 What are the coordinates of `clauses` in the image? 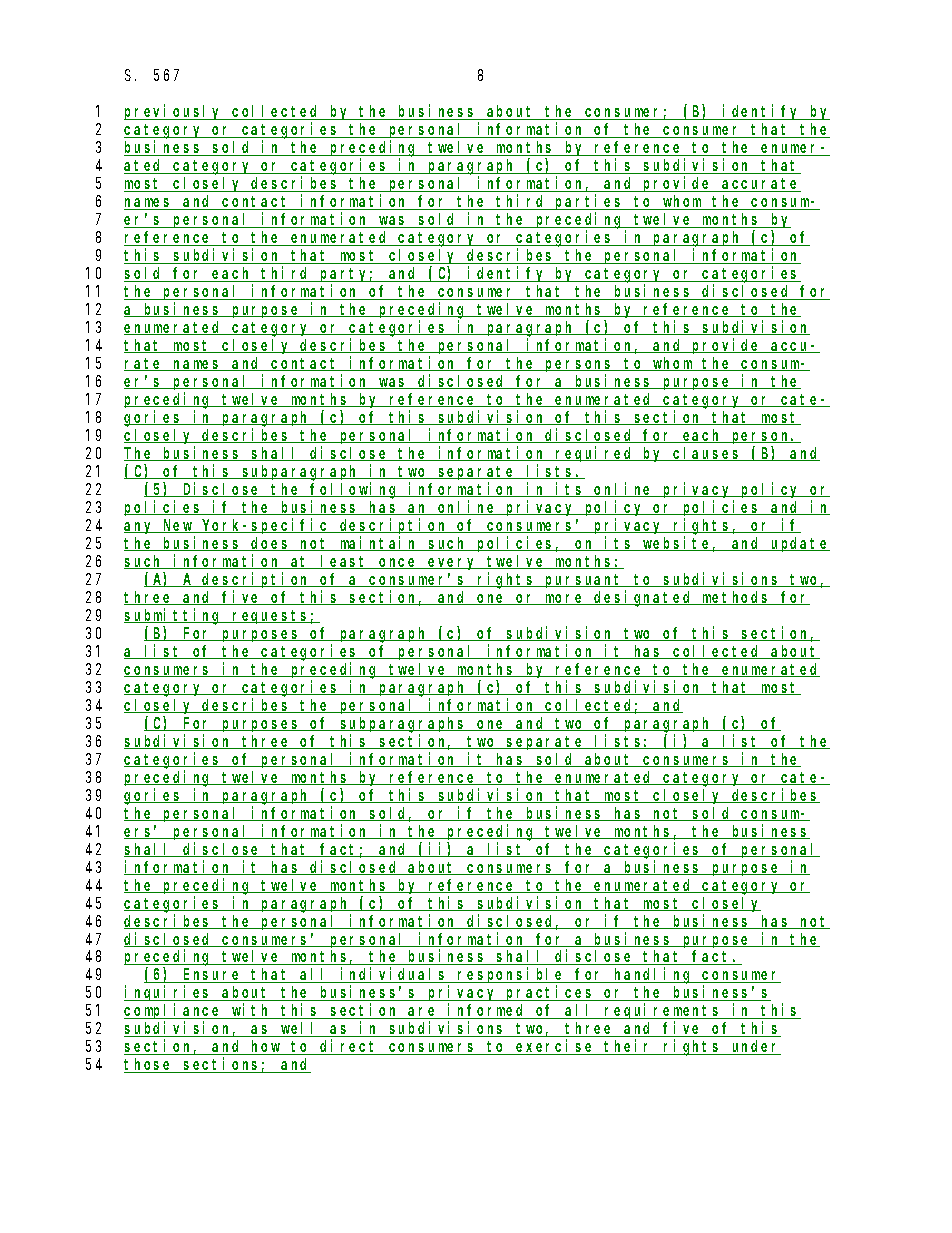 It's located at (707, 454).
